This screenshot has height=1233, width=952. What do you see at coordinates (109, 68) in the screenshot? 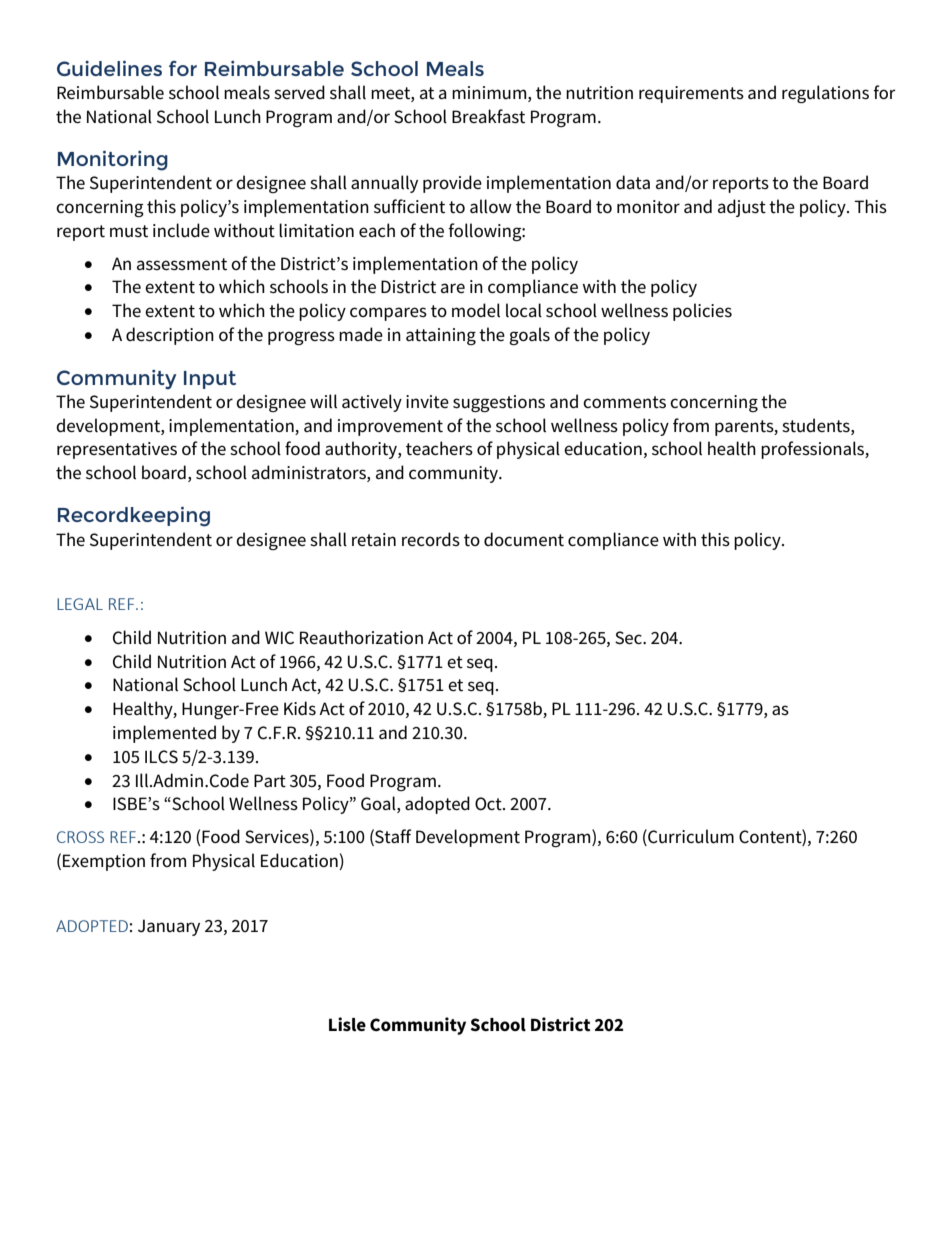
I see `Guidelines` at bounding box center [109, 68].
